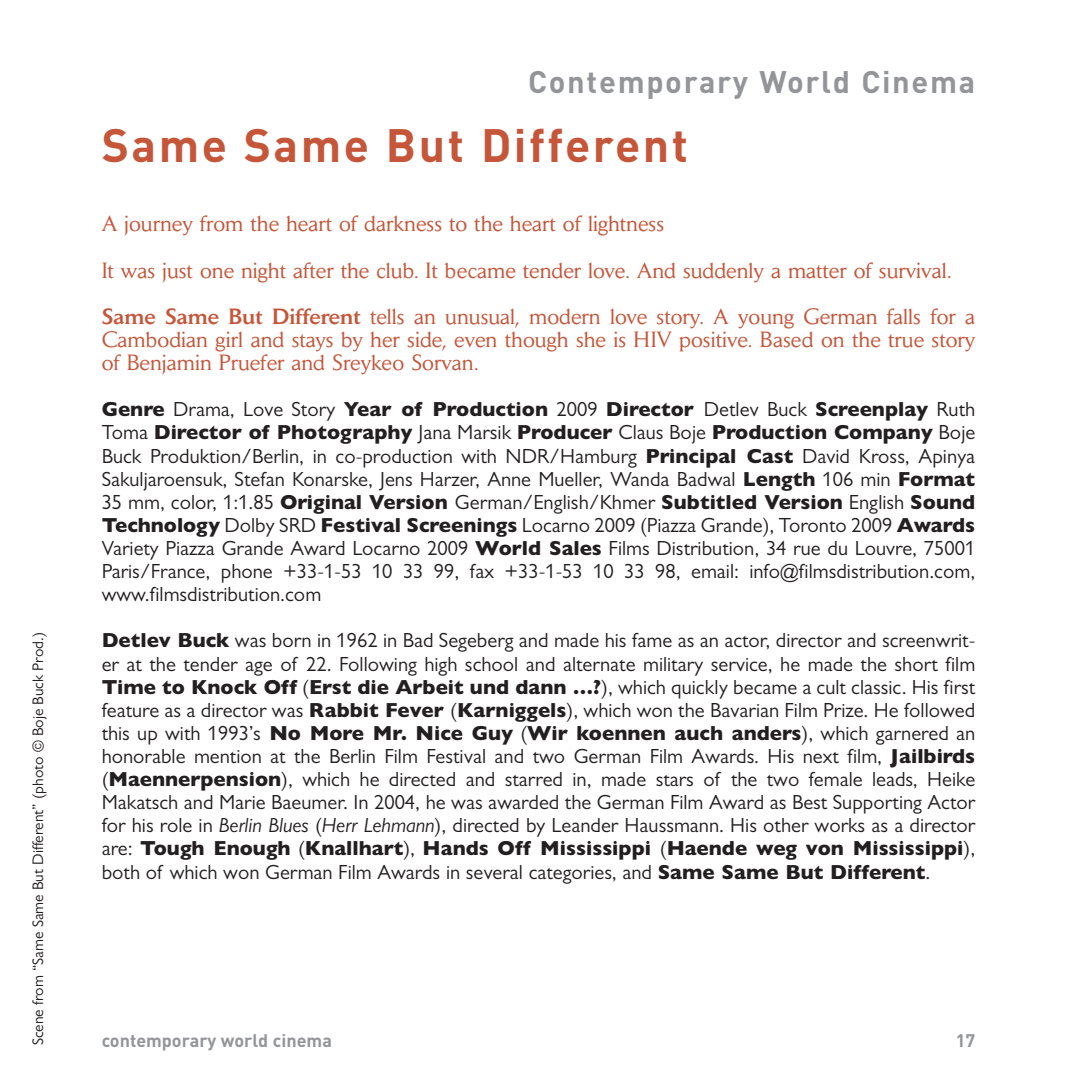  What do you see at coordinates (626, 226) in the image?
I see `lightness` at bounding box center [626, 226].
